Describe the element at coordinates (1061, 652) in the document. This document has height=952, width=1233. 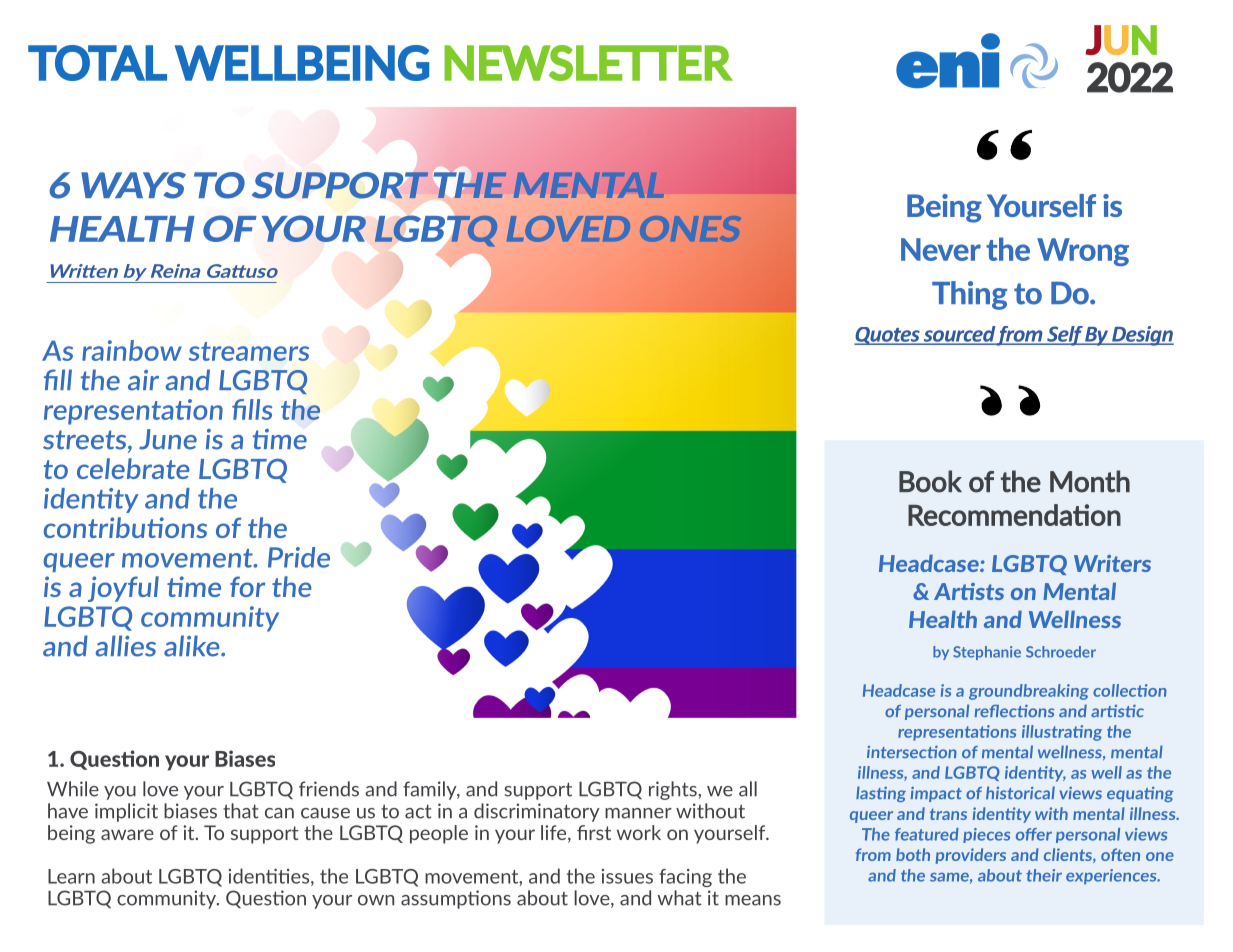
I see `Schroeder` at that location.
